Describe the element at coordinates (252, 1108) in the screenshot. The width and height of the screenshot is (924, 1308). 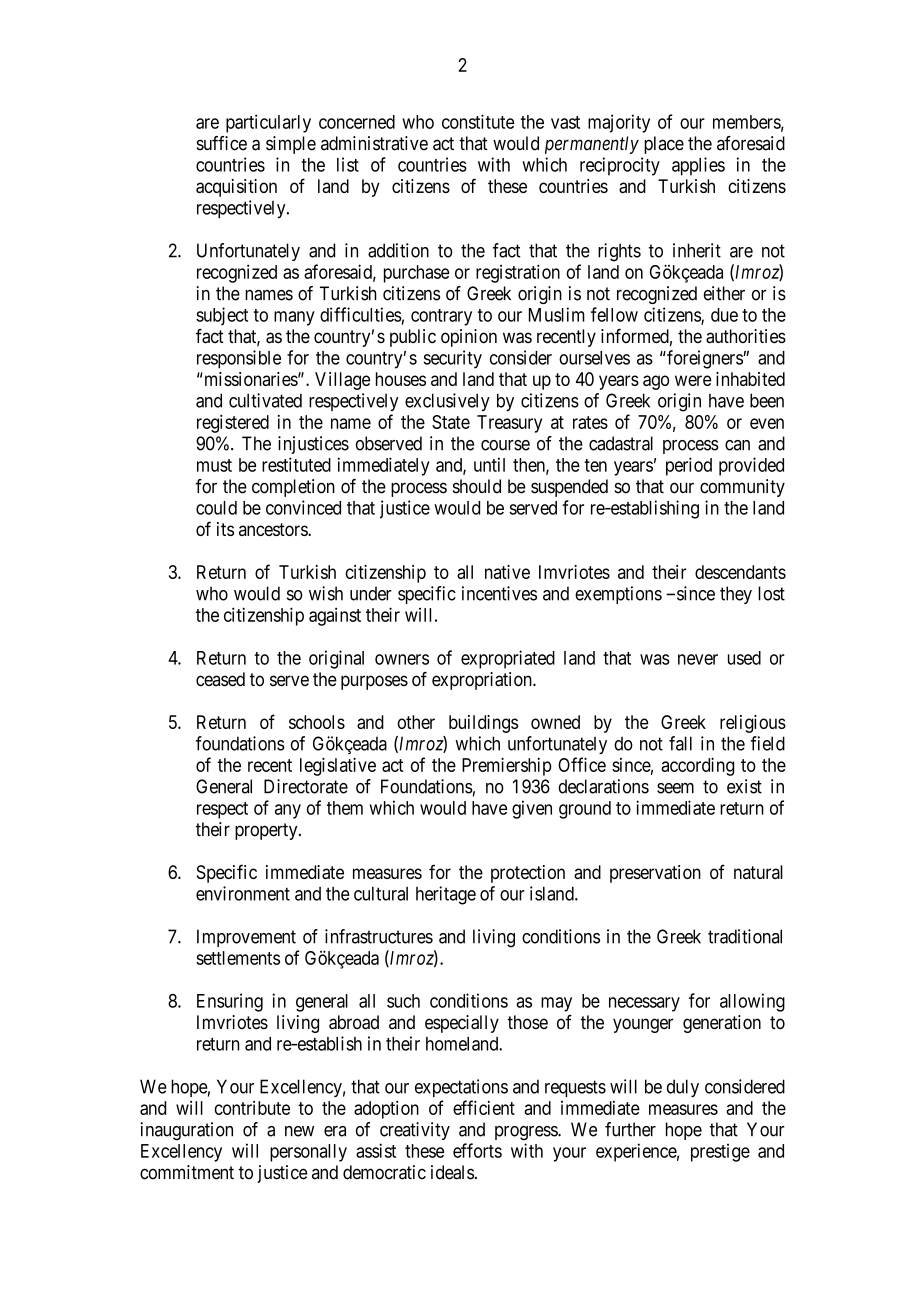
I see `contribute` at that location.
